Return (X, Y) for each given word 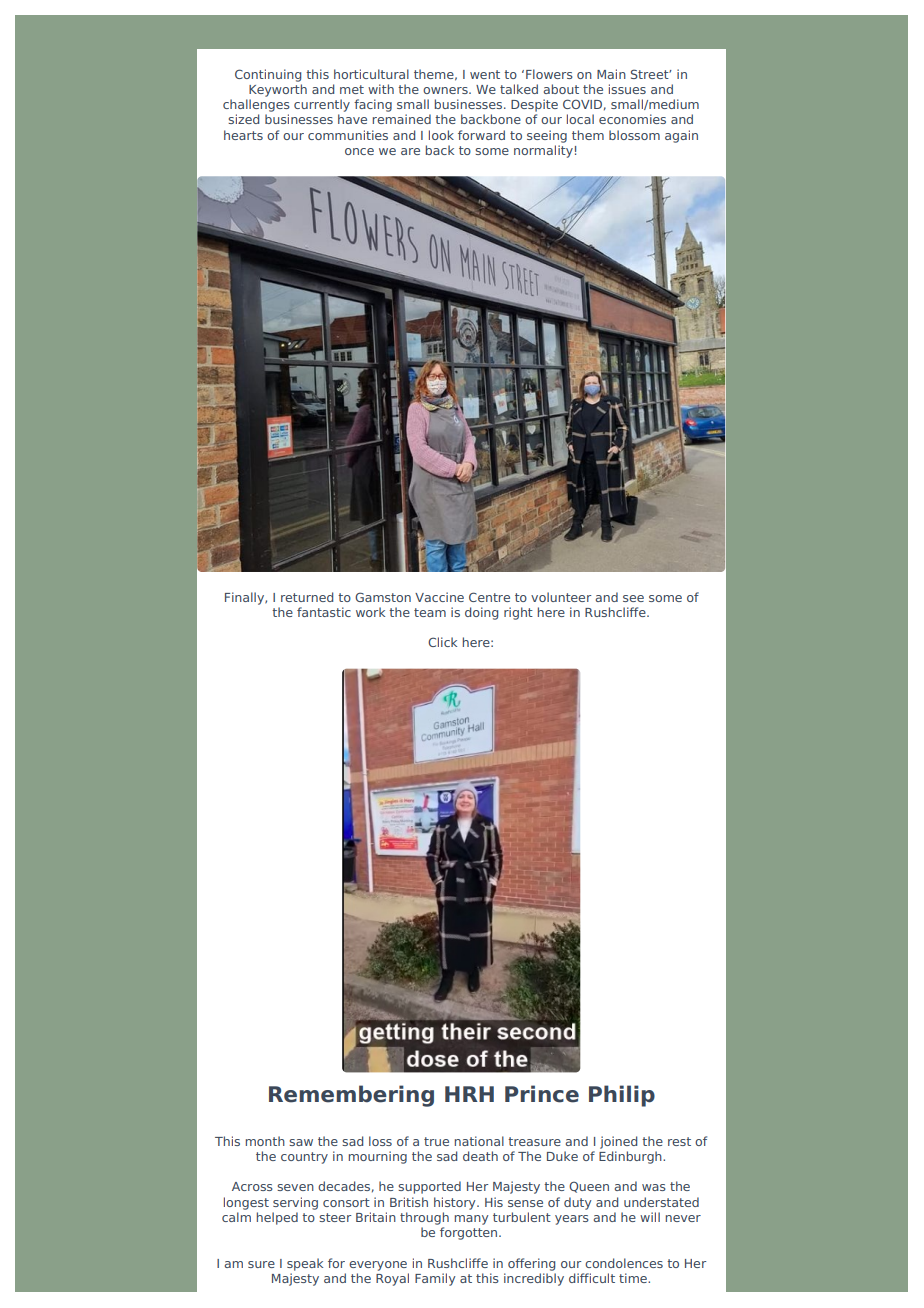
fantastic (324, 612)
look (441, 135)
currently (322, 105)
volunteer (561, 597)
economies (632, 119)
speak (305, 1264)
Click (442, 642)
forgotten (470, 1233)
